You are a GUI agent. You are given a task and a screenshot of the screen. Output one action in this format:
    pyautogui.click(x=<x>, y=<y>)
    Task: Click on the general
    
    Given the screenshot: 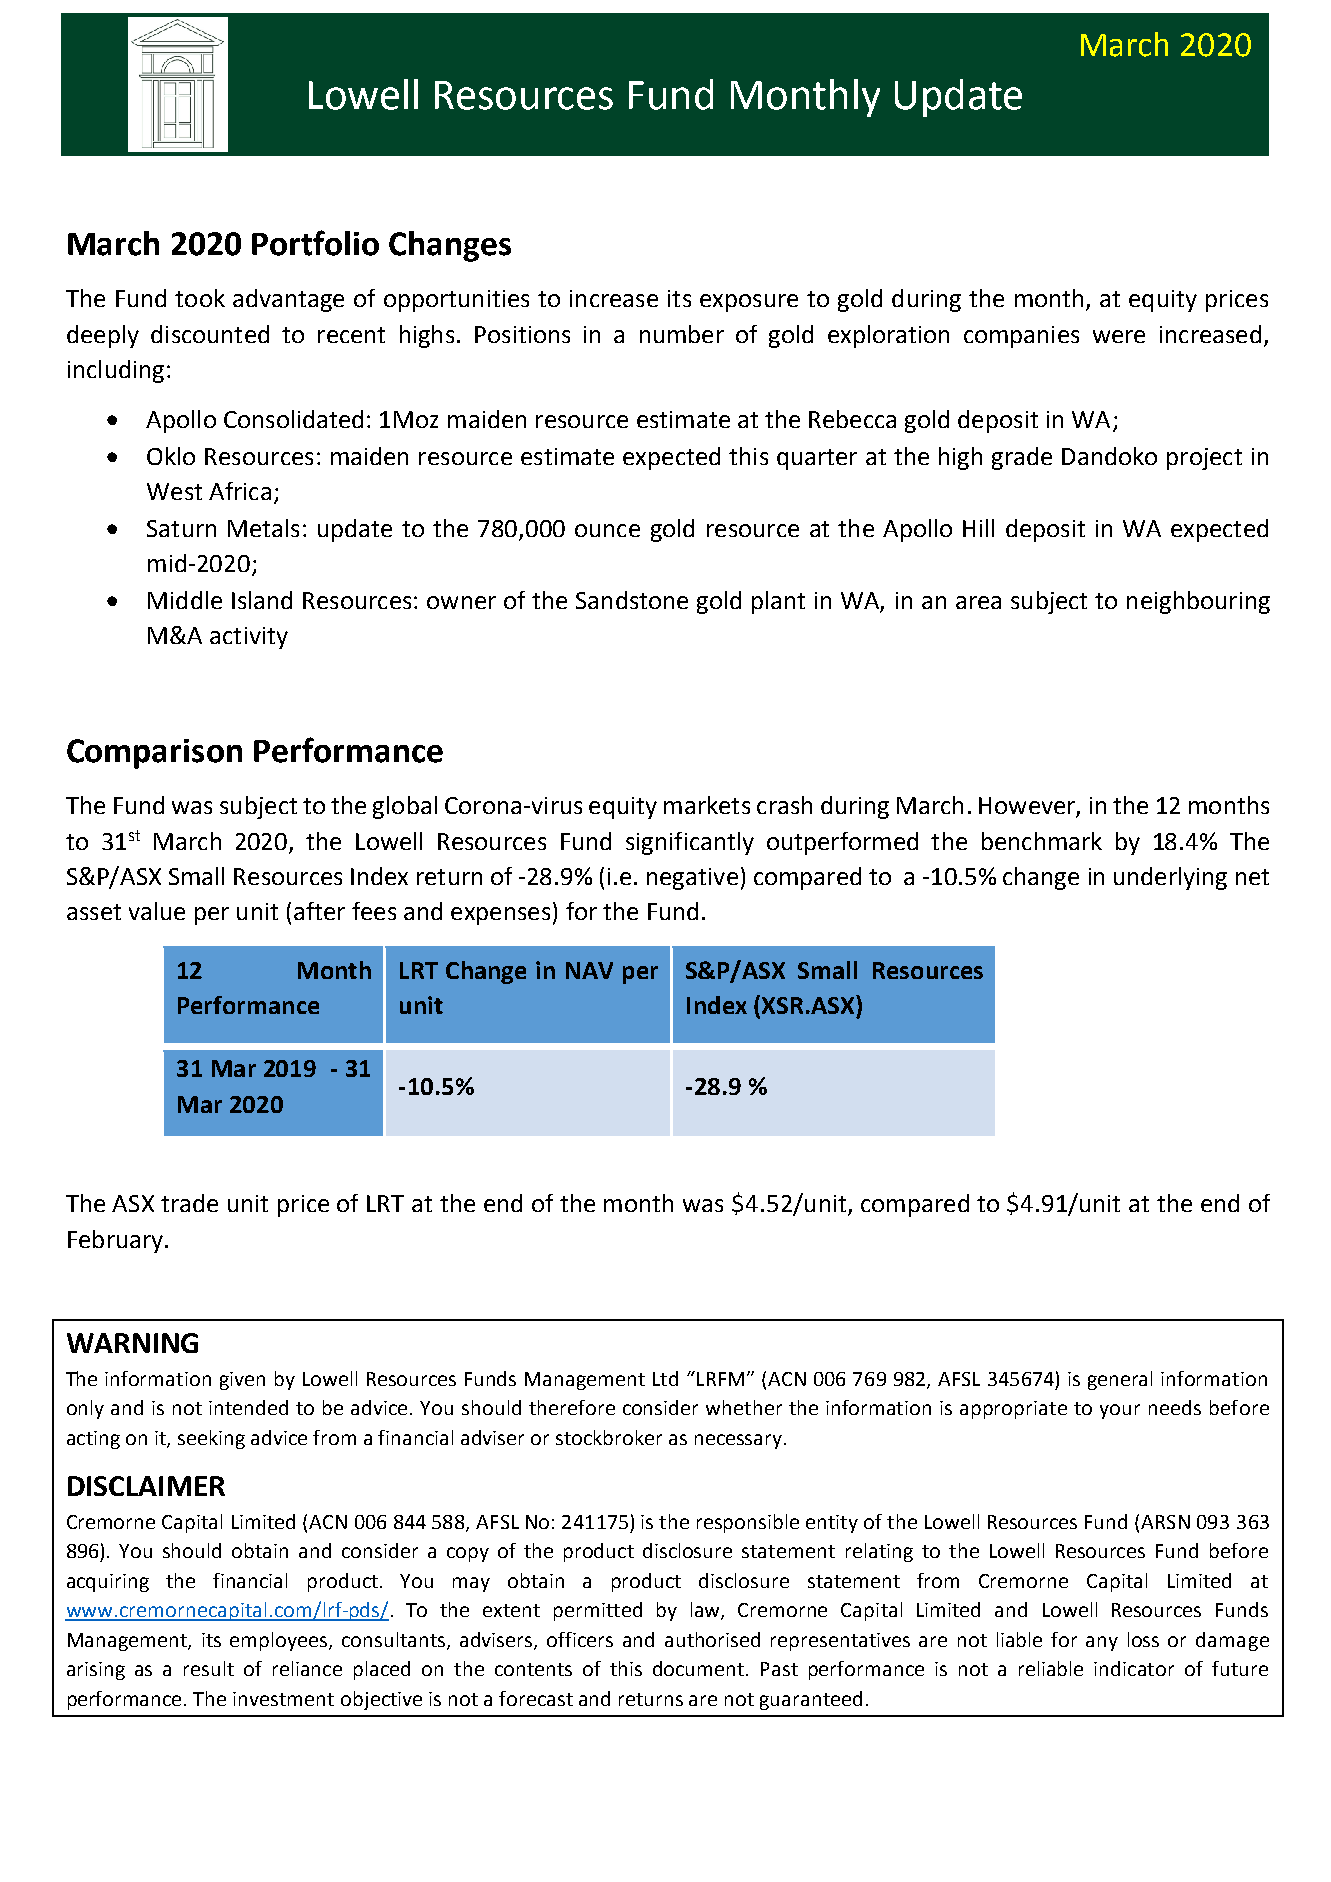 What is the action you would take?
    pyautogui.click(x=1120, y=1380)
